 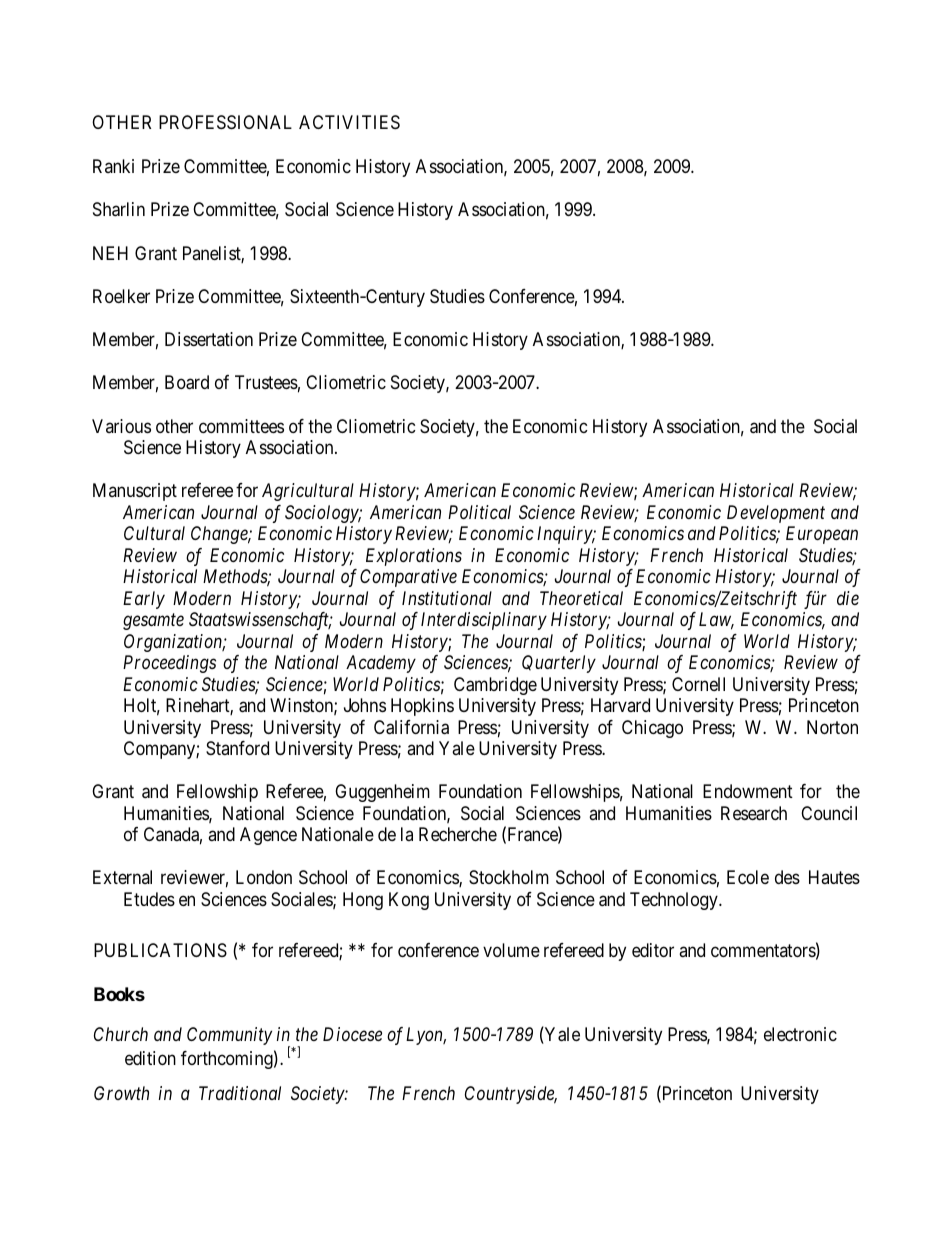 I want to click on ACTIVITIES, so click(x=349, y=122).
